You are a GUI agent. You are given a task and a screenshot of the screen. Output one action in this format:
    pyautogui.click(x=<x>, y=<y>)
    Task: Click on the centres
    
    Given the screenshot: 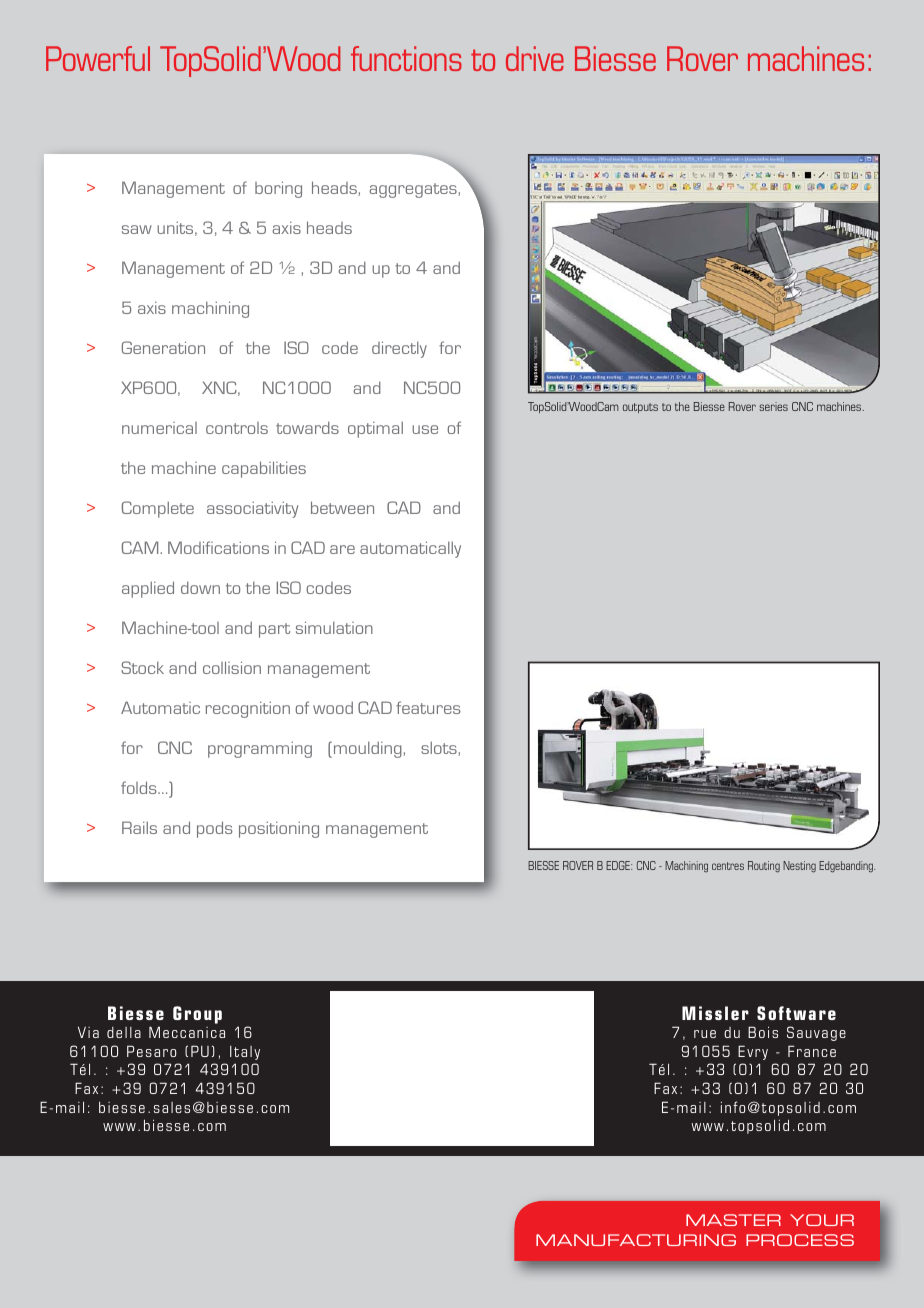 What is the action you would take?
    pyautogui.click(x=728, y=866)
